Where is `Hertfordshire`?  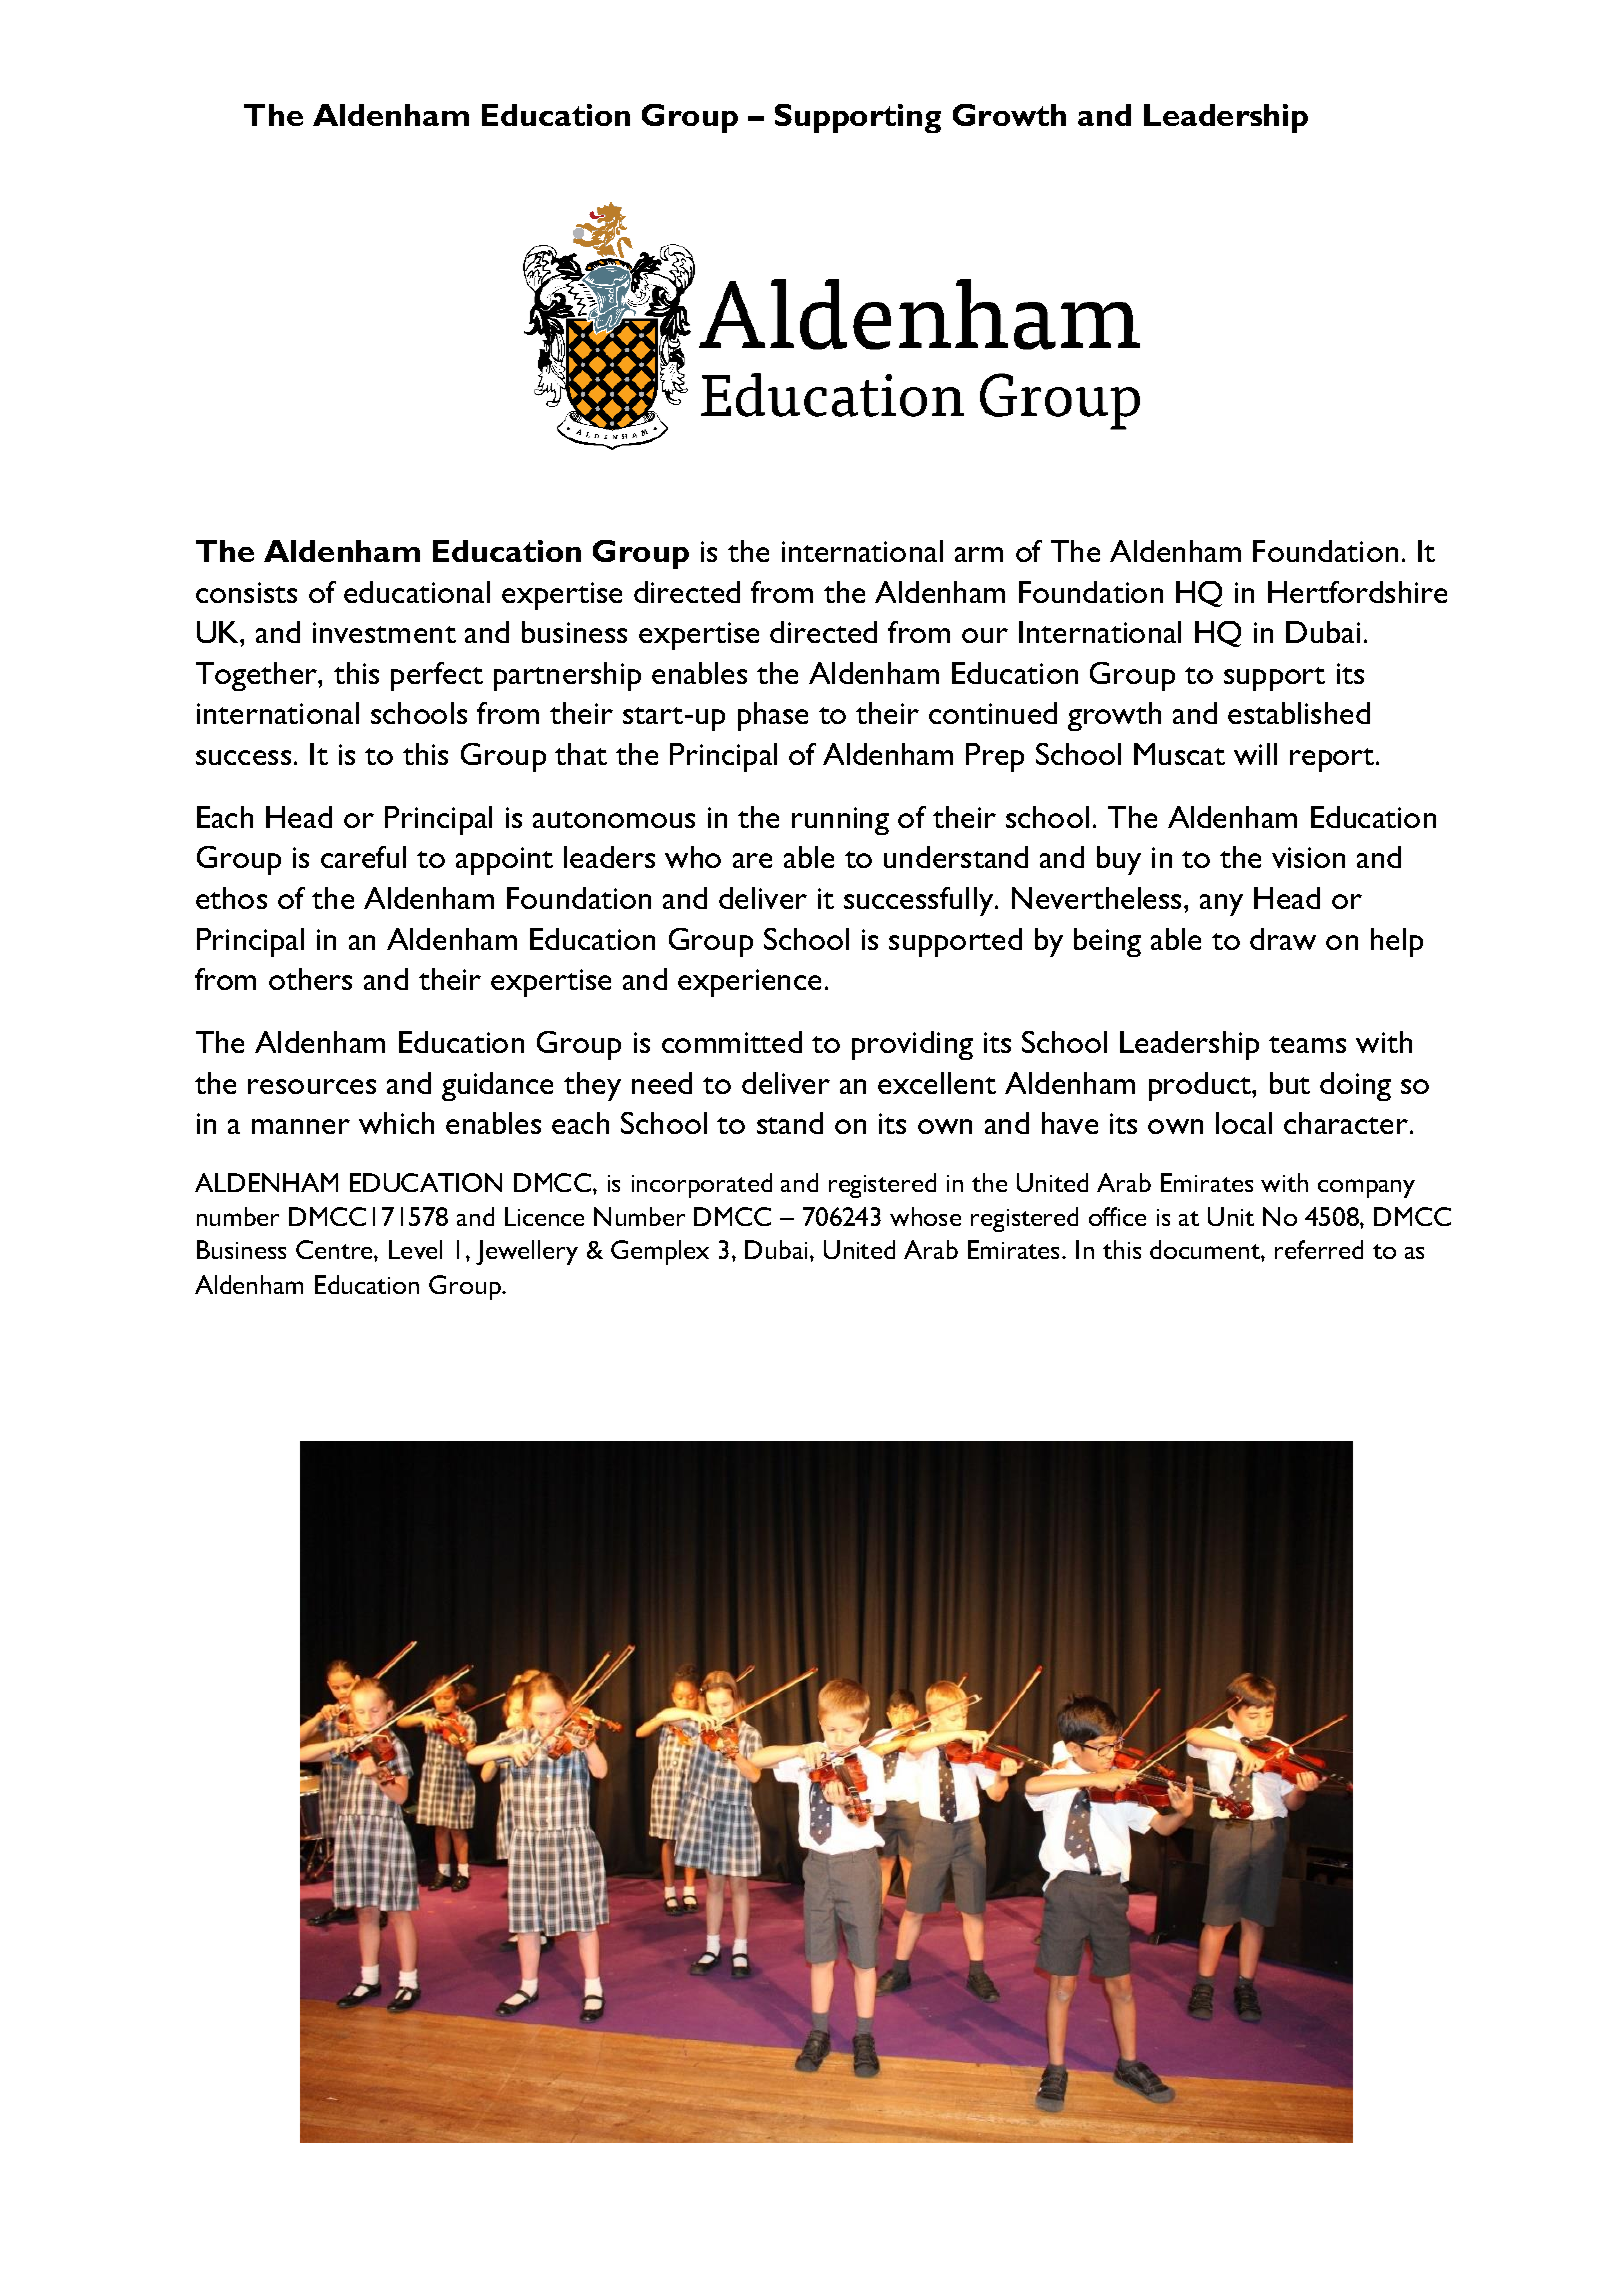 Hertfordshire is located at coordinates (1357, 592).
